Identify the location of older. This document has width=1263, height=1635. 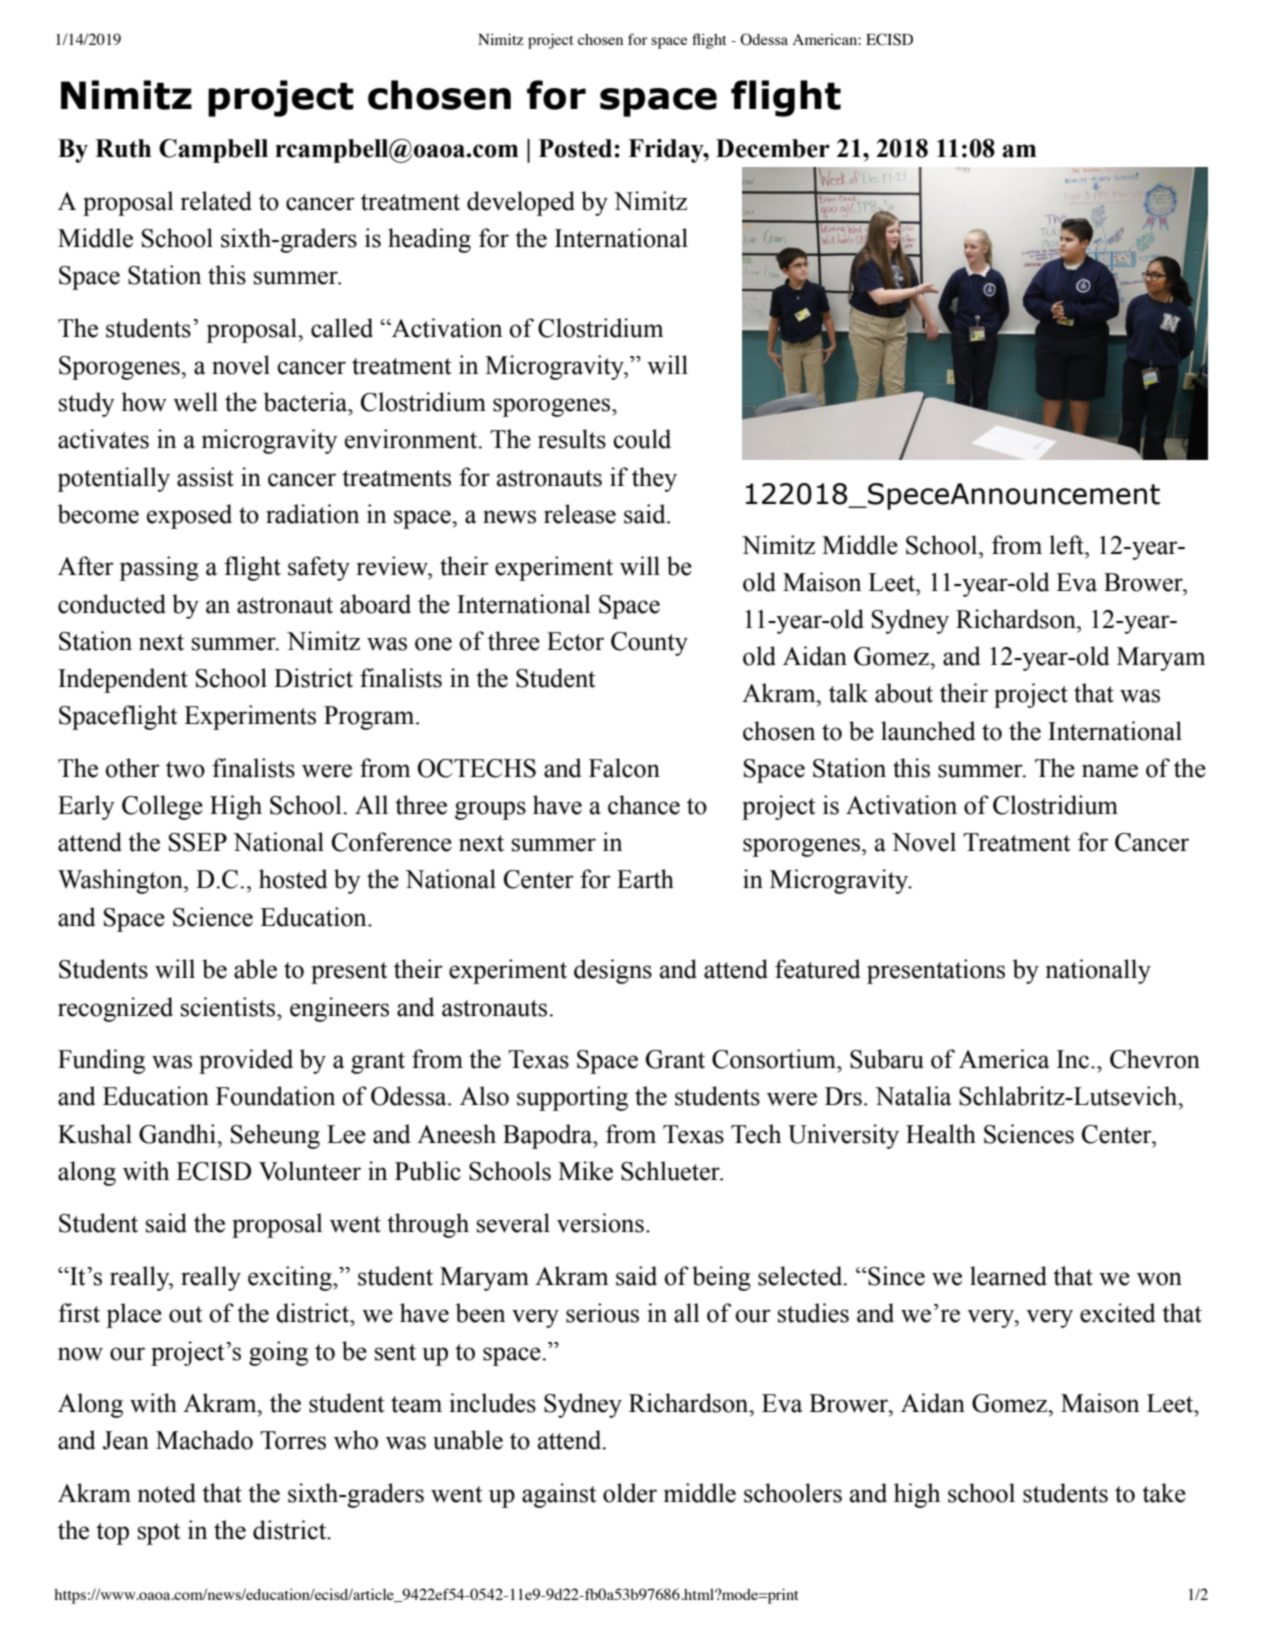
(630, 1493).
